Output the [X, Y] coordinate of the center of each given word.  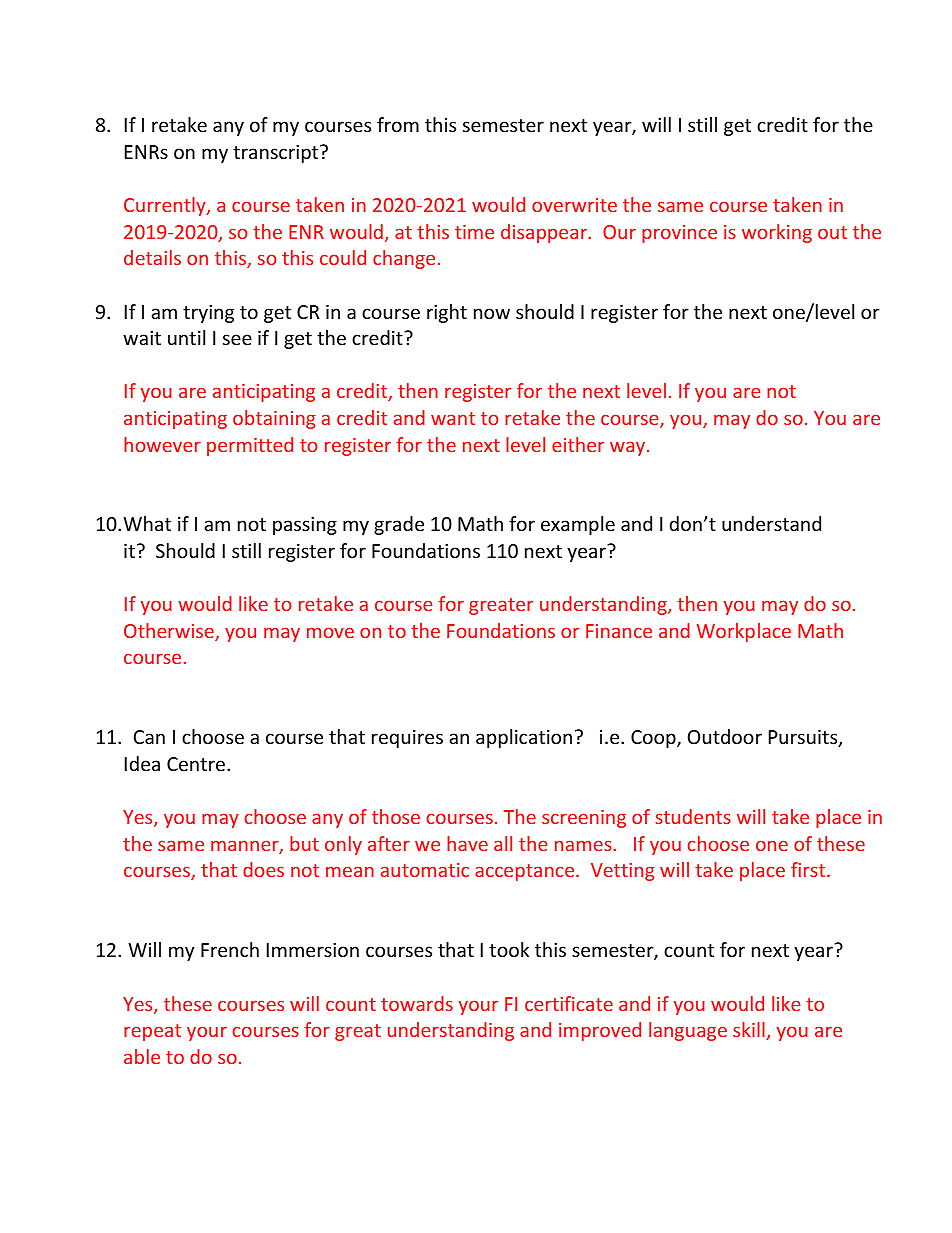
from [398, 124]
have [467, 843]
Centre [196, 764]
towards [417, 1003]
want [453, 418]
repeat [152, 1032]
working [777, 233]
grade [399, 525]
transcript [277, 154]
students [693, 816]
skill [750, 1031]
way [629, 448]
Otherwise [170, 632]
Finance [619, 631]
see [237, 339]
